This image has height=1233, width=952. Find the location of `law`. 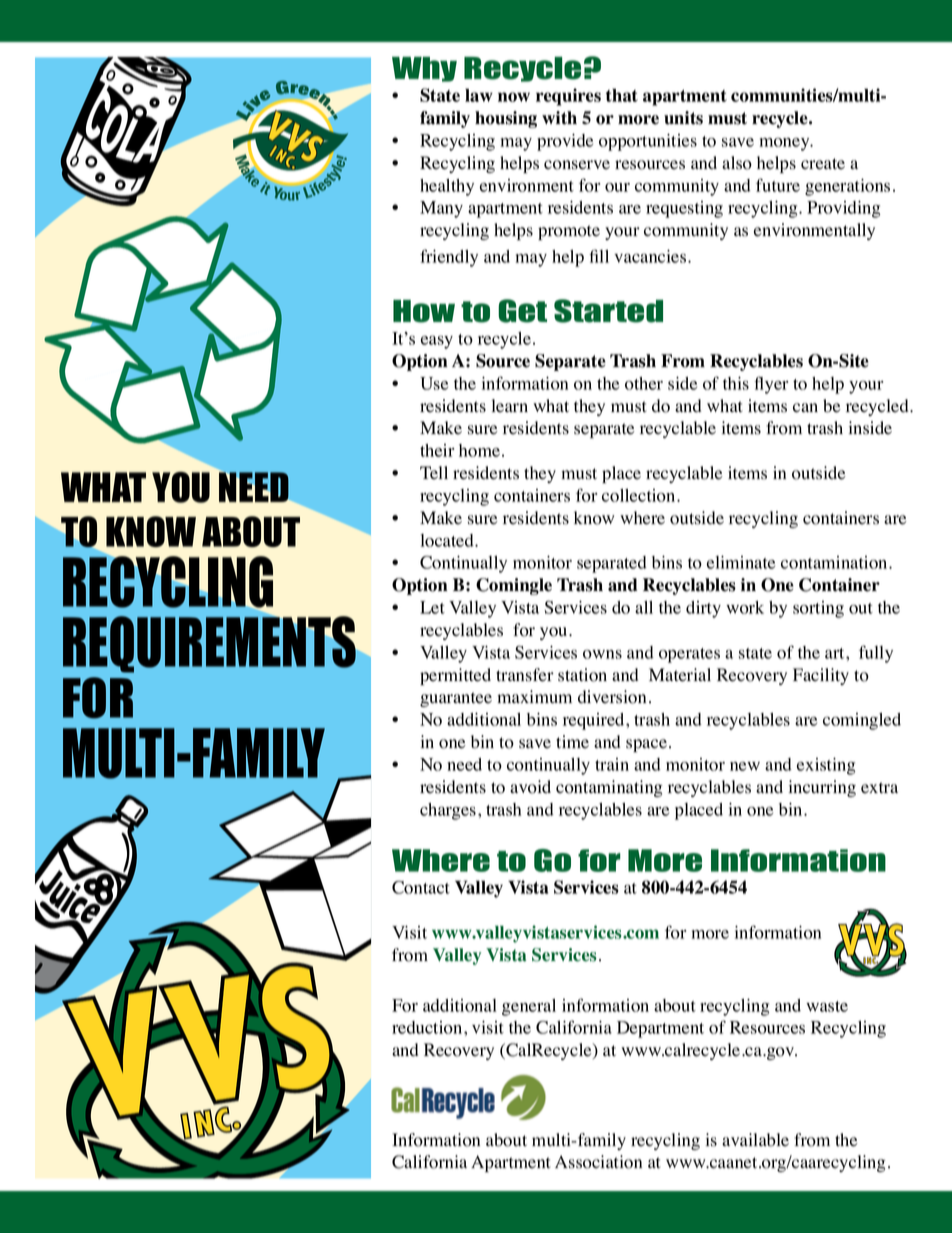

law is located at coordinates (479, 95).
